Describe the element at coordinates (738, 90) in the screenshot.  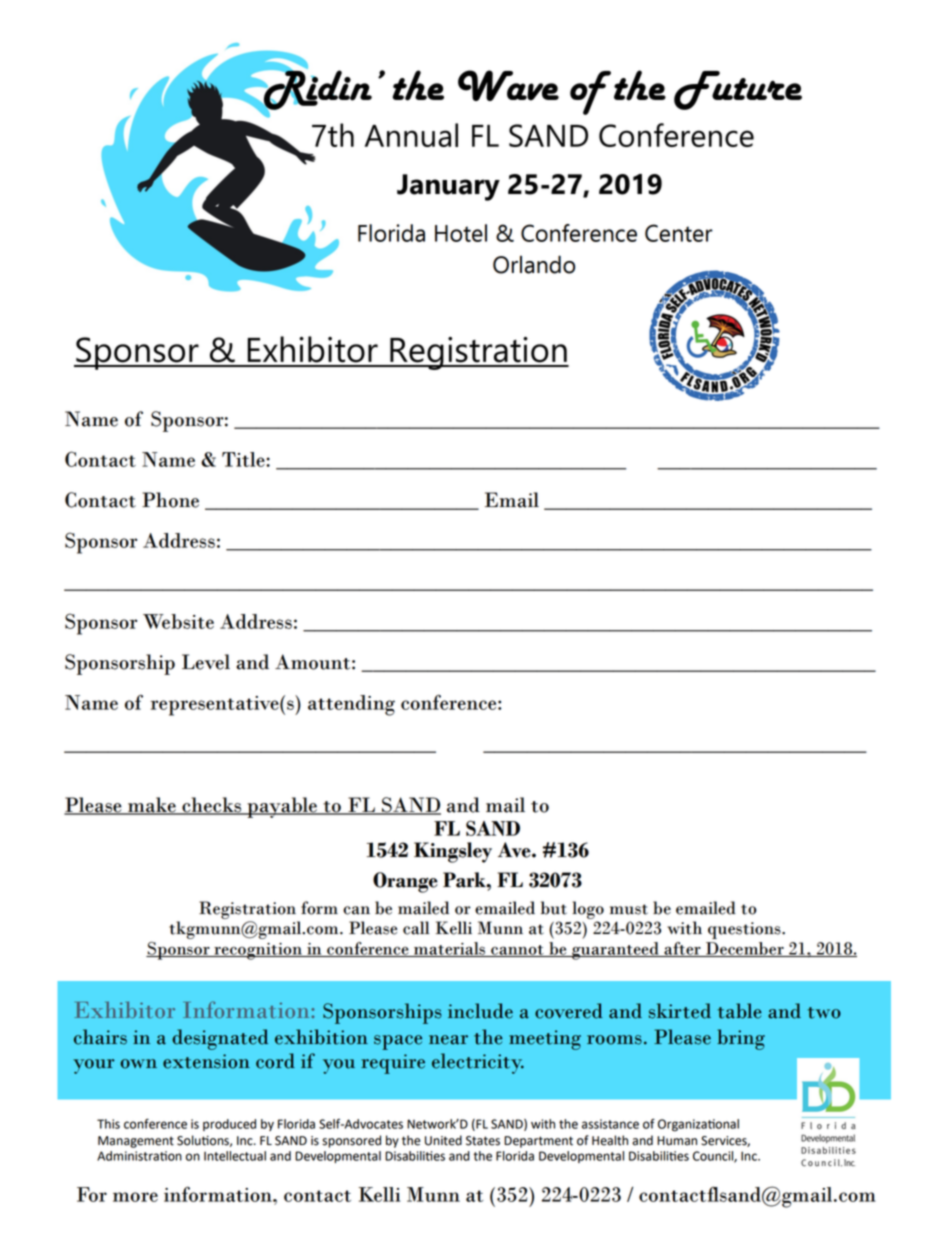
I see `Future` at that location.
